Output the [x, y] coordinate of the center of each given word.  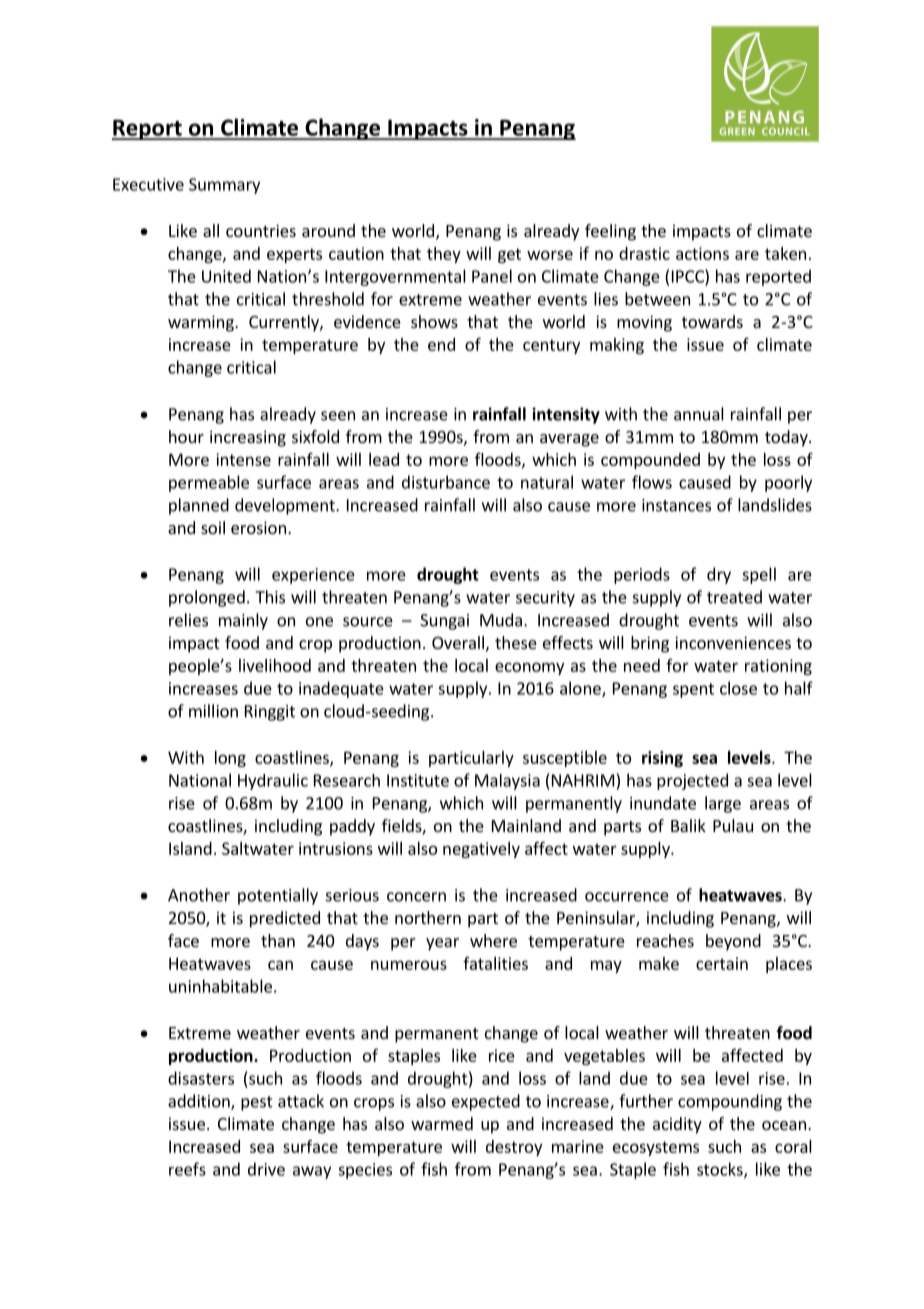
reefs [187, 1169]
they [444, 255]
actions [702, 253]
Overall [458, 642]
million [213, 711]
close [738, 688]
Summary [224, 186]
